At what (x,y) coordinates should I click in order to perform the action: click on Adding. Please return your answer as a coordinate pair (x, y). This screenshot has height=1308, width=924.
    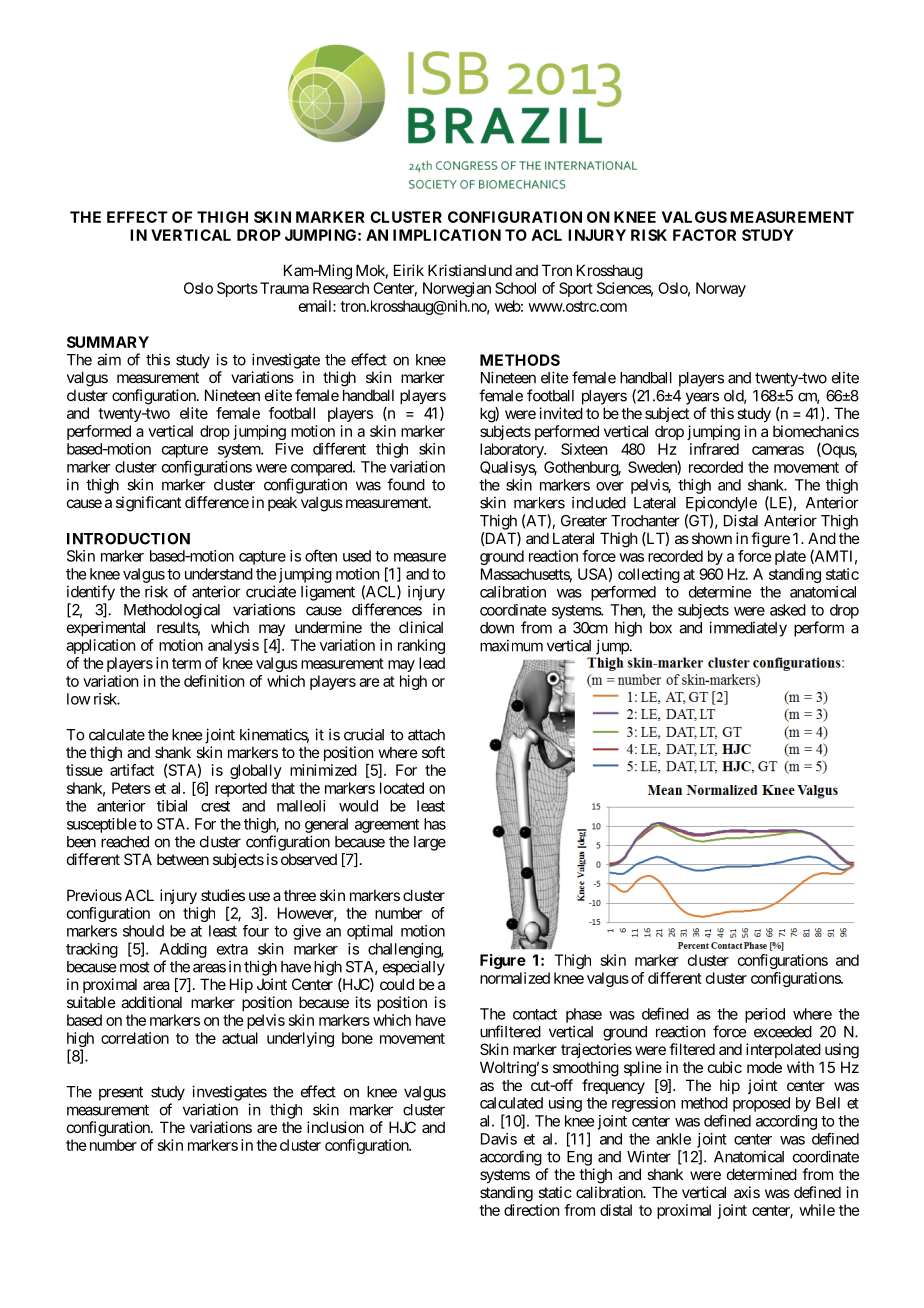
    Looking at the image, I should click on (183, 950).
